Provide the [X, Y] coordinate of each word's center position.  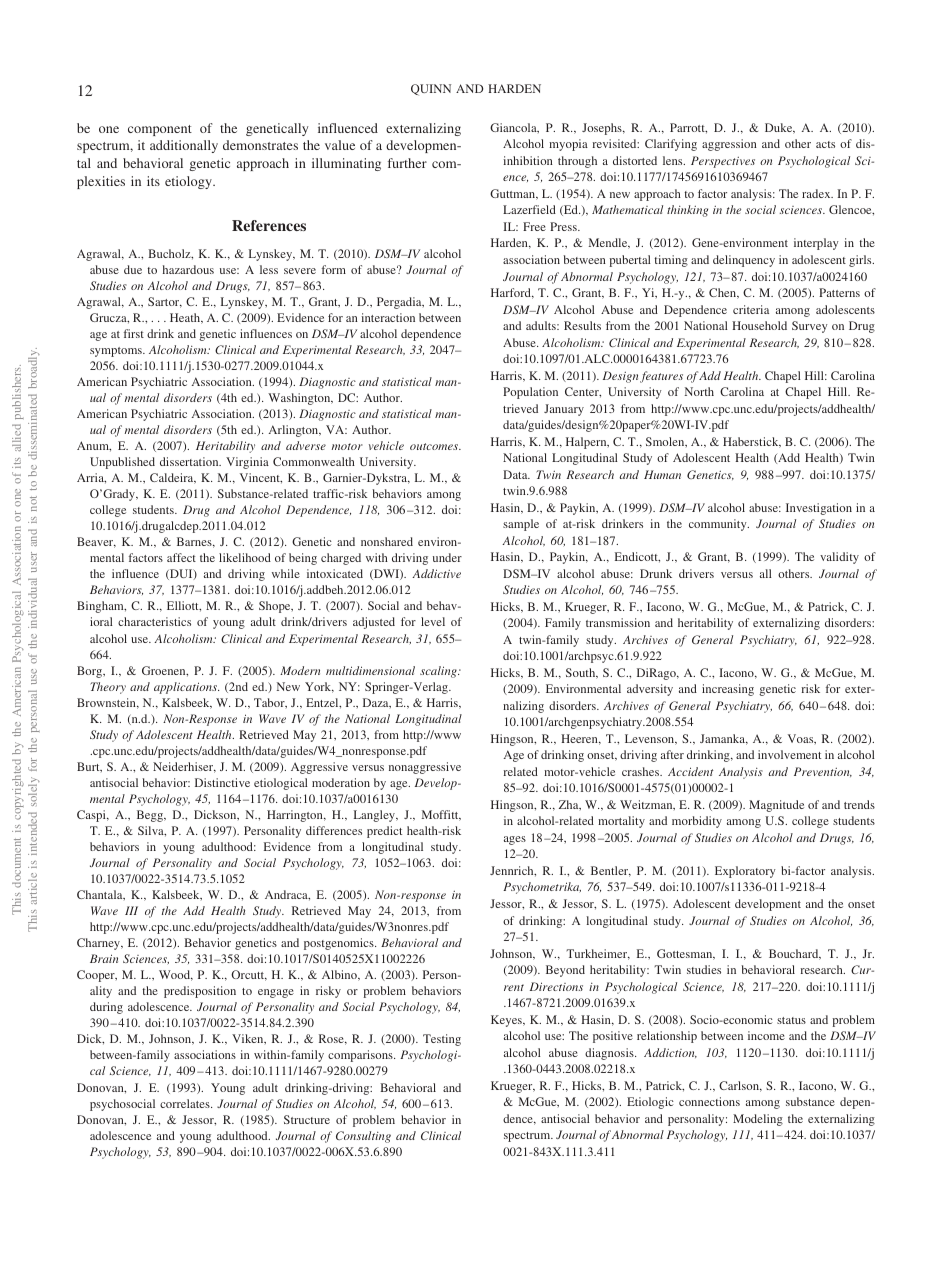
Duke [780, 128]
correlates [186, 1103]
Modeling [758, 1120]
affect [181, 557]
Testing [442, 1040]
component [160, 130]
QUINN [431, 90]
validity [839, 558]
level [433, 621]
